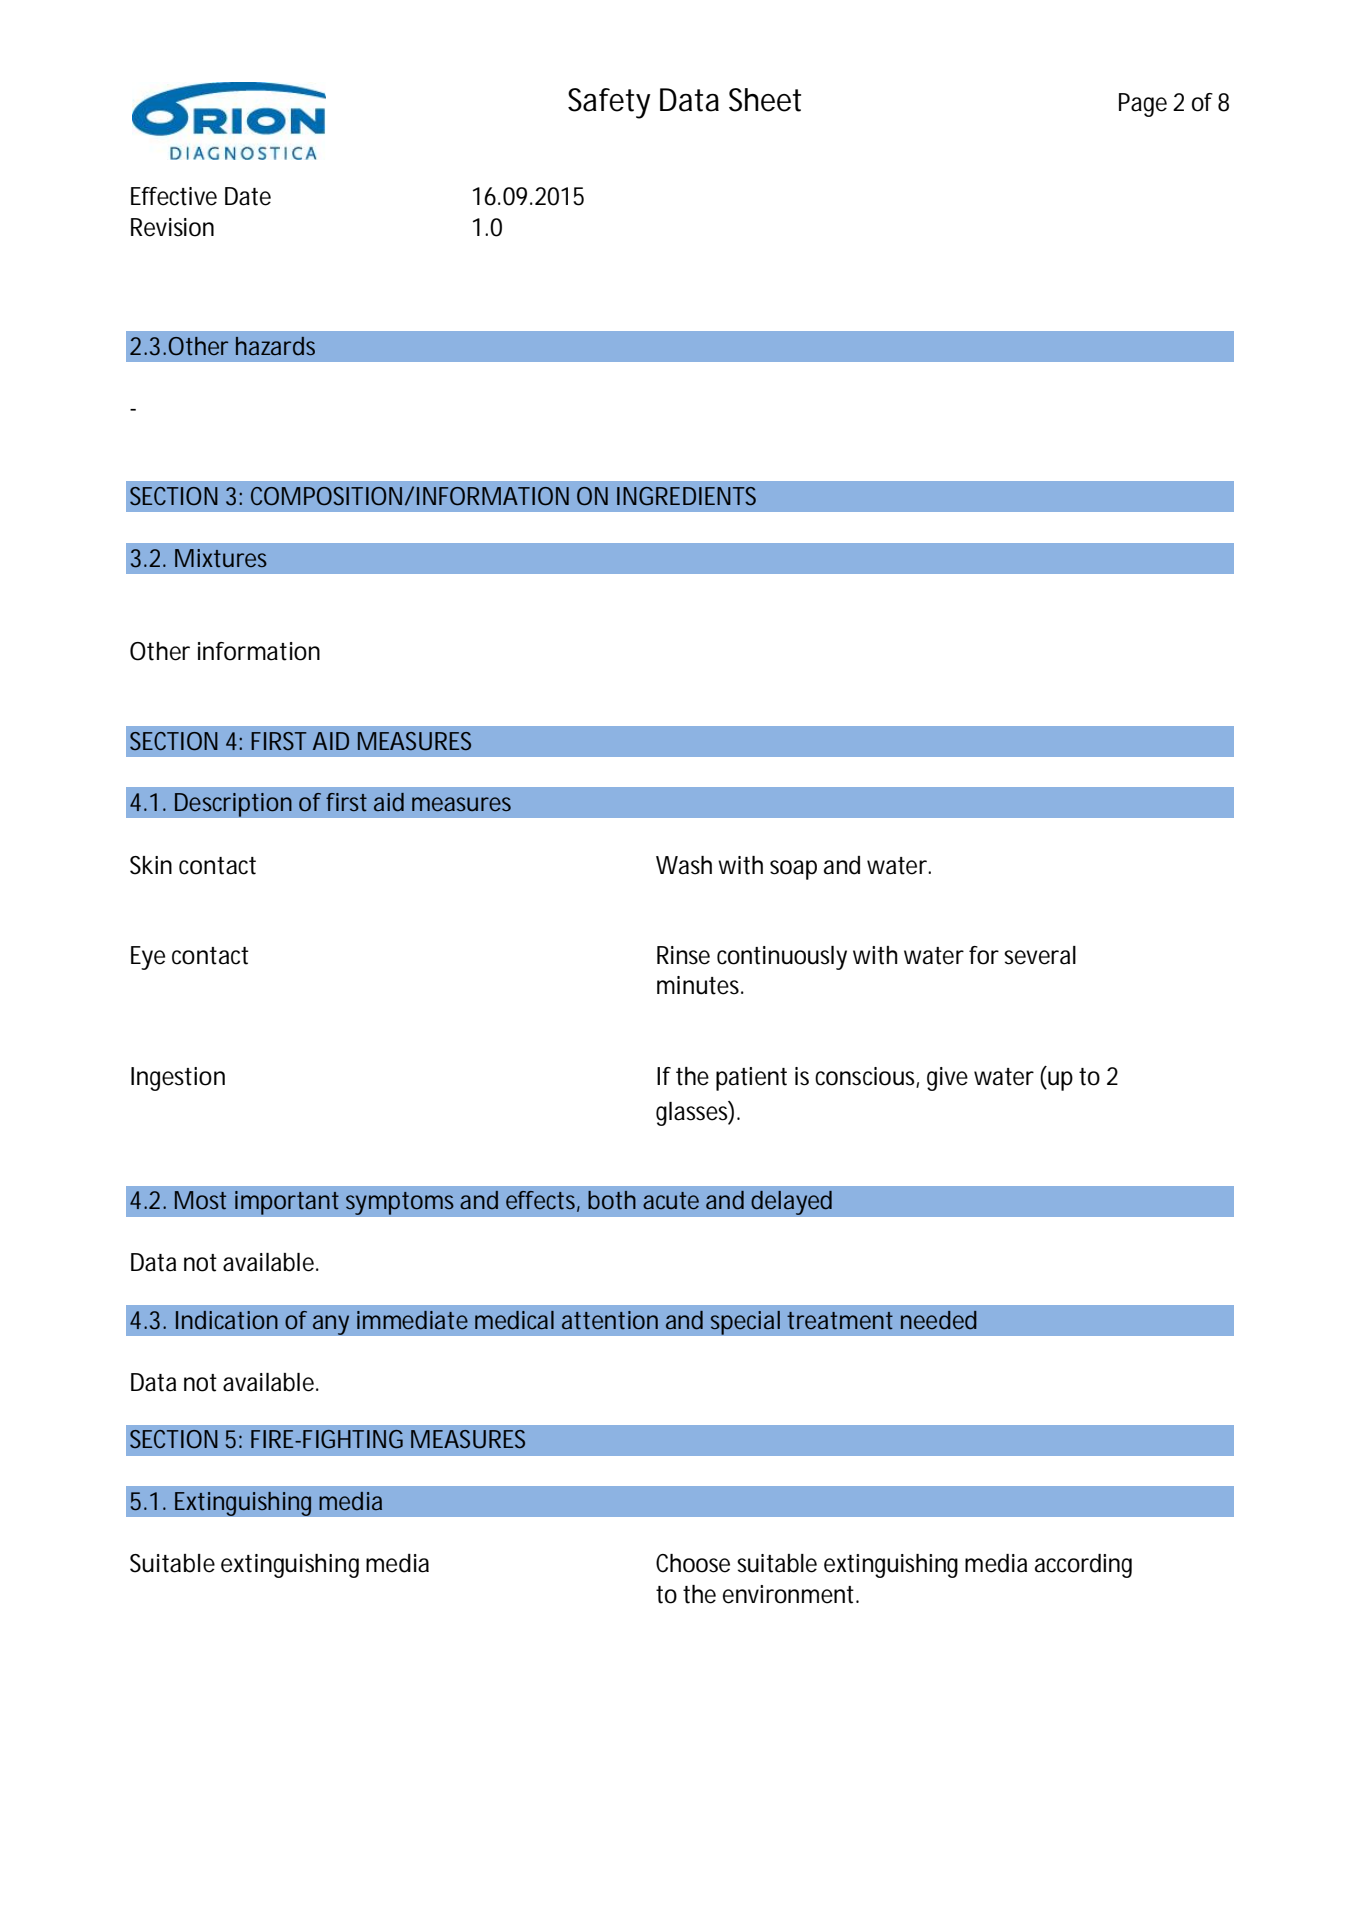  I want to click on important, so click(287, 1202).
